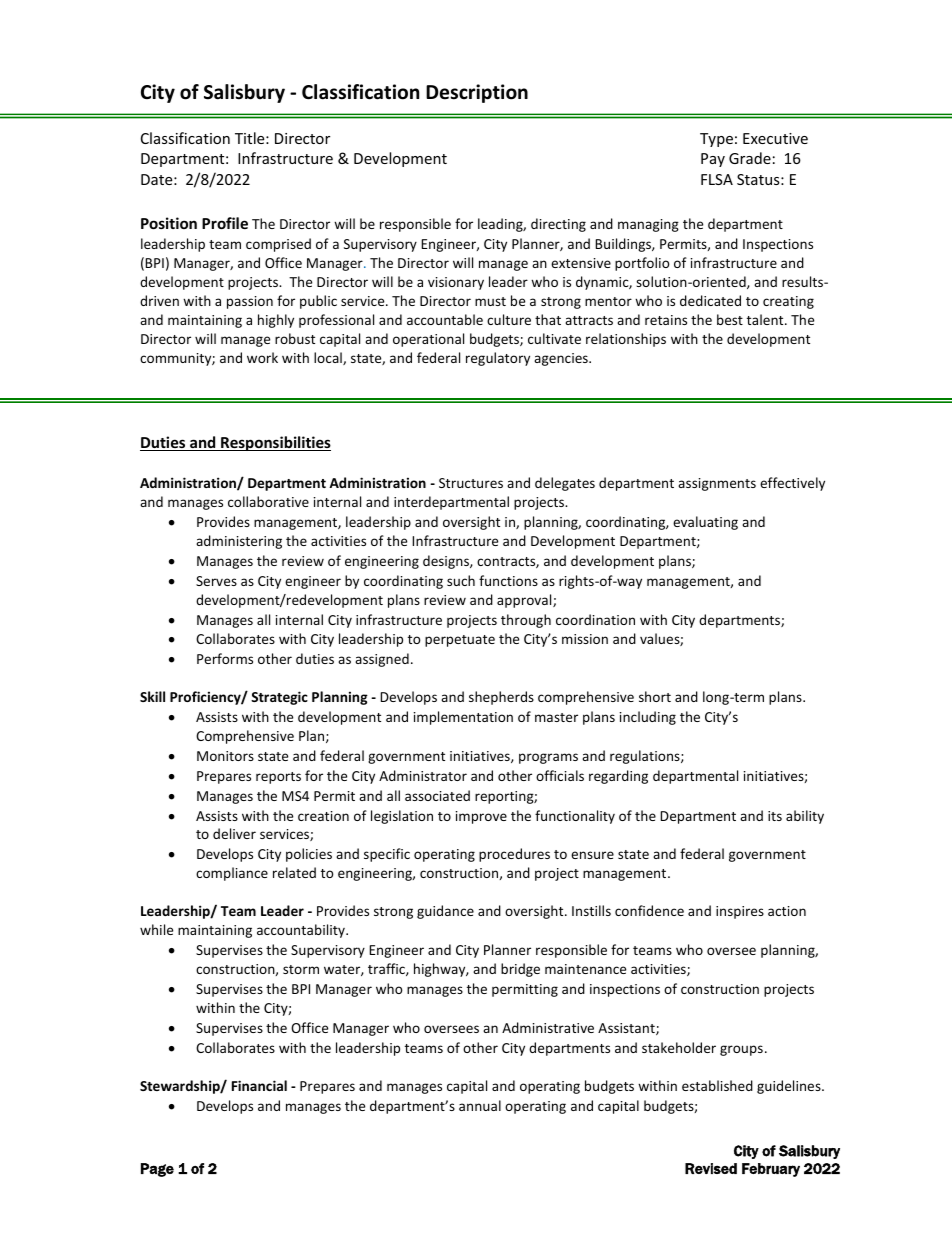  What do you see at coordinates (477, 93) in the page?
I see `Description` at bounding box center [477, 93].
